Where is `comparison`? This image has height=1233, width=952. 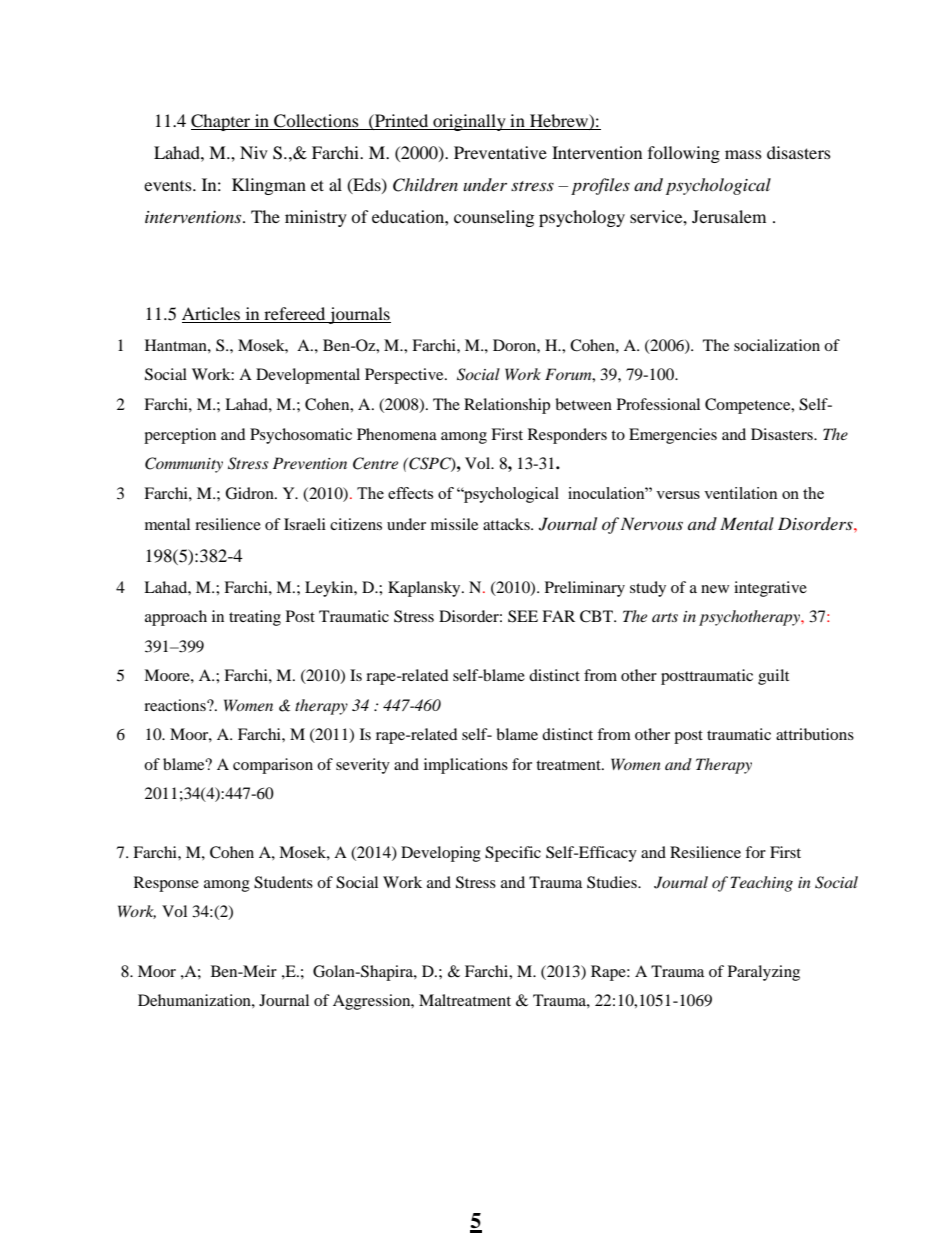 comparison is located at coordinates (273, 766).
